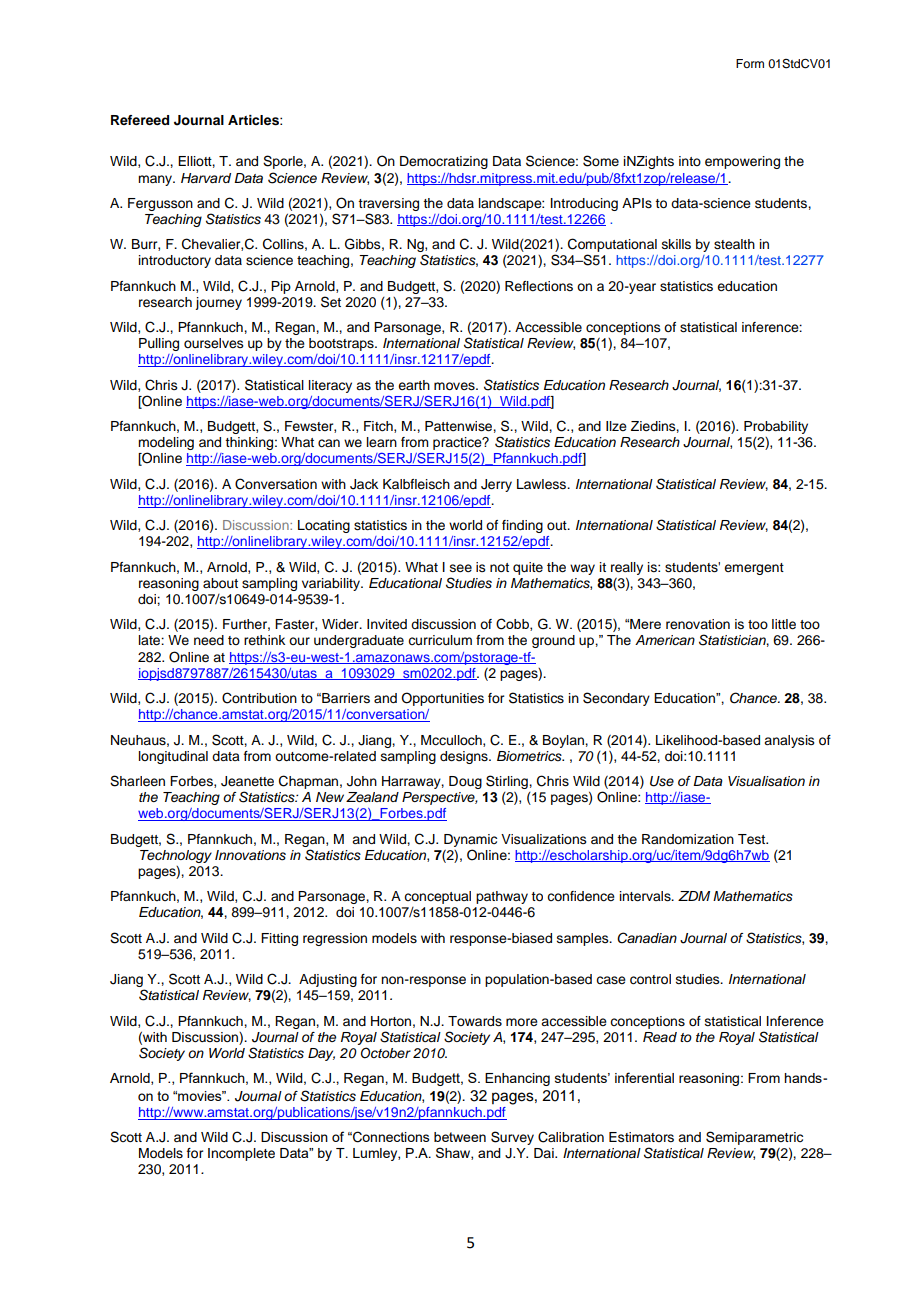 The width and height of the screenshot is (924, 1308). What do you see at coordinates (641, 1137) in the screenshot?
I see `Estimators` at bounding box center [641, 1137].
